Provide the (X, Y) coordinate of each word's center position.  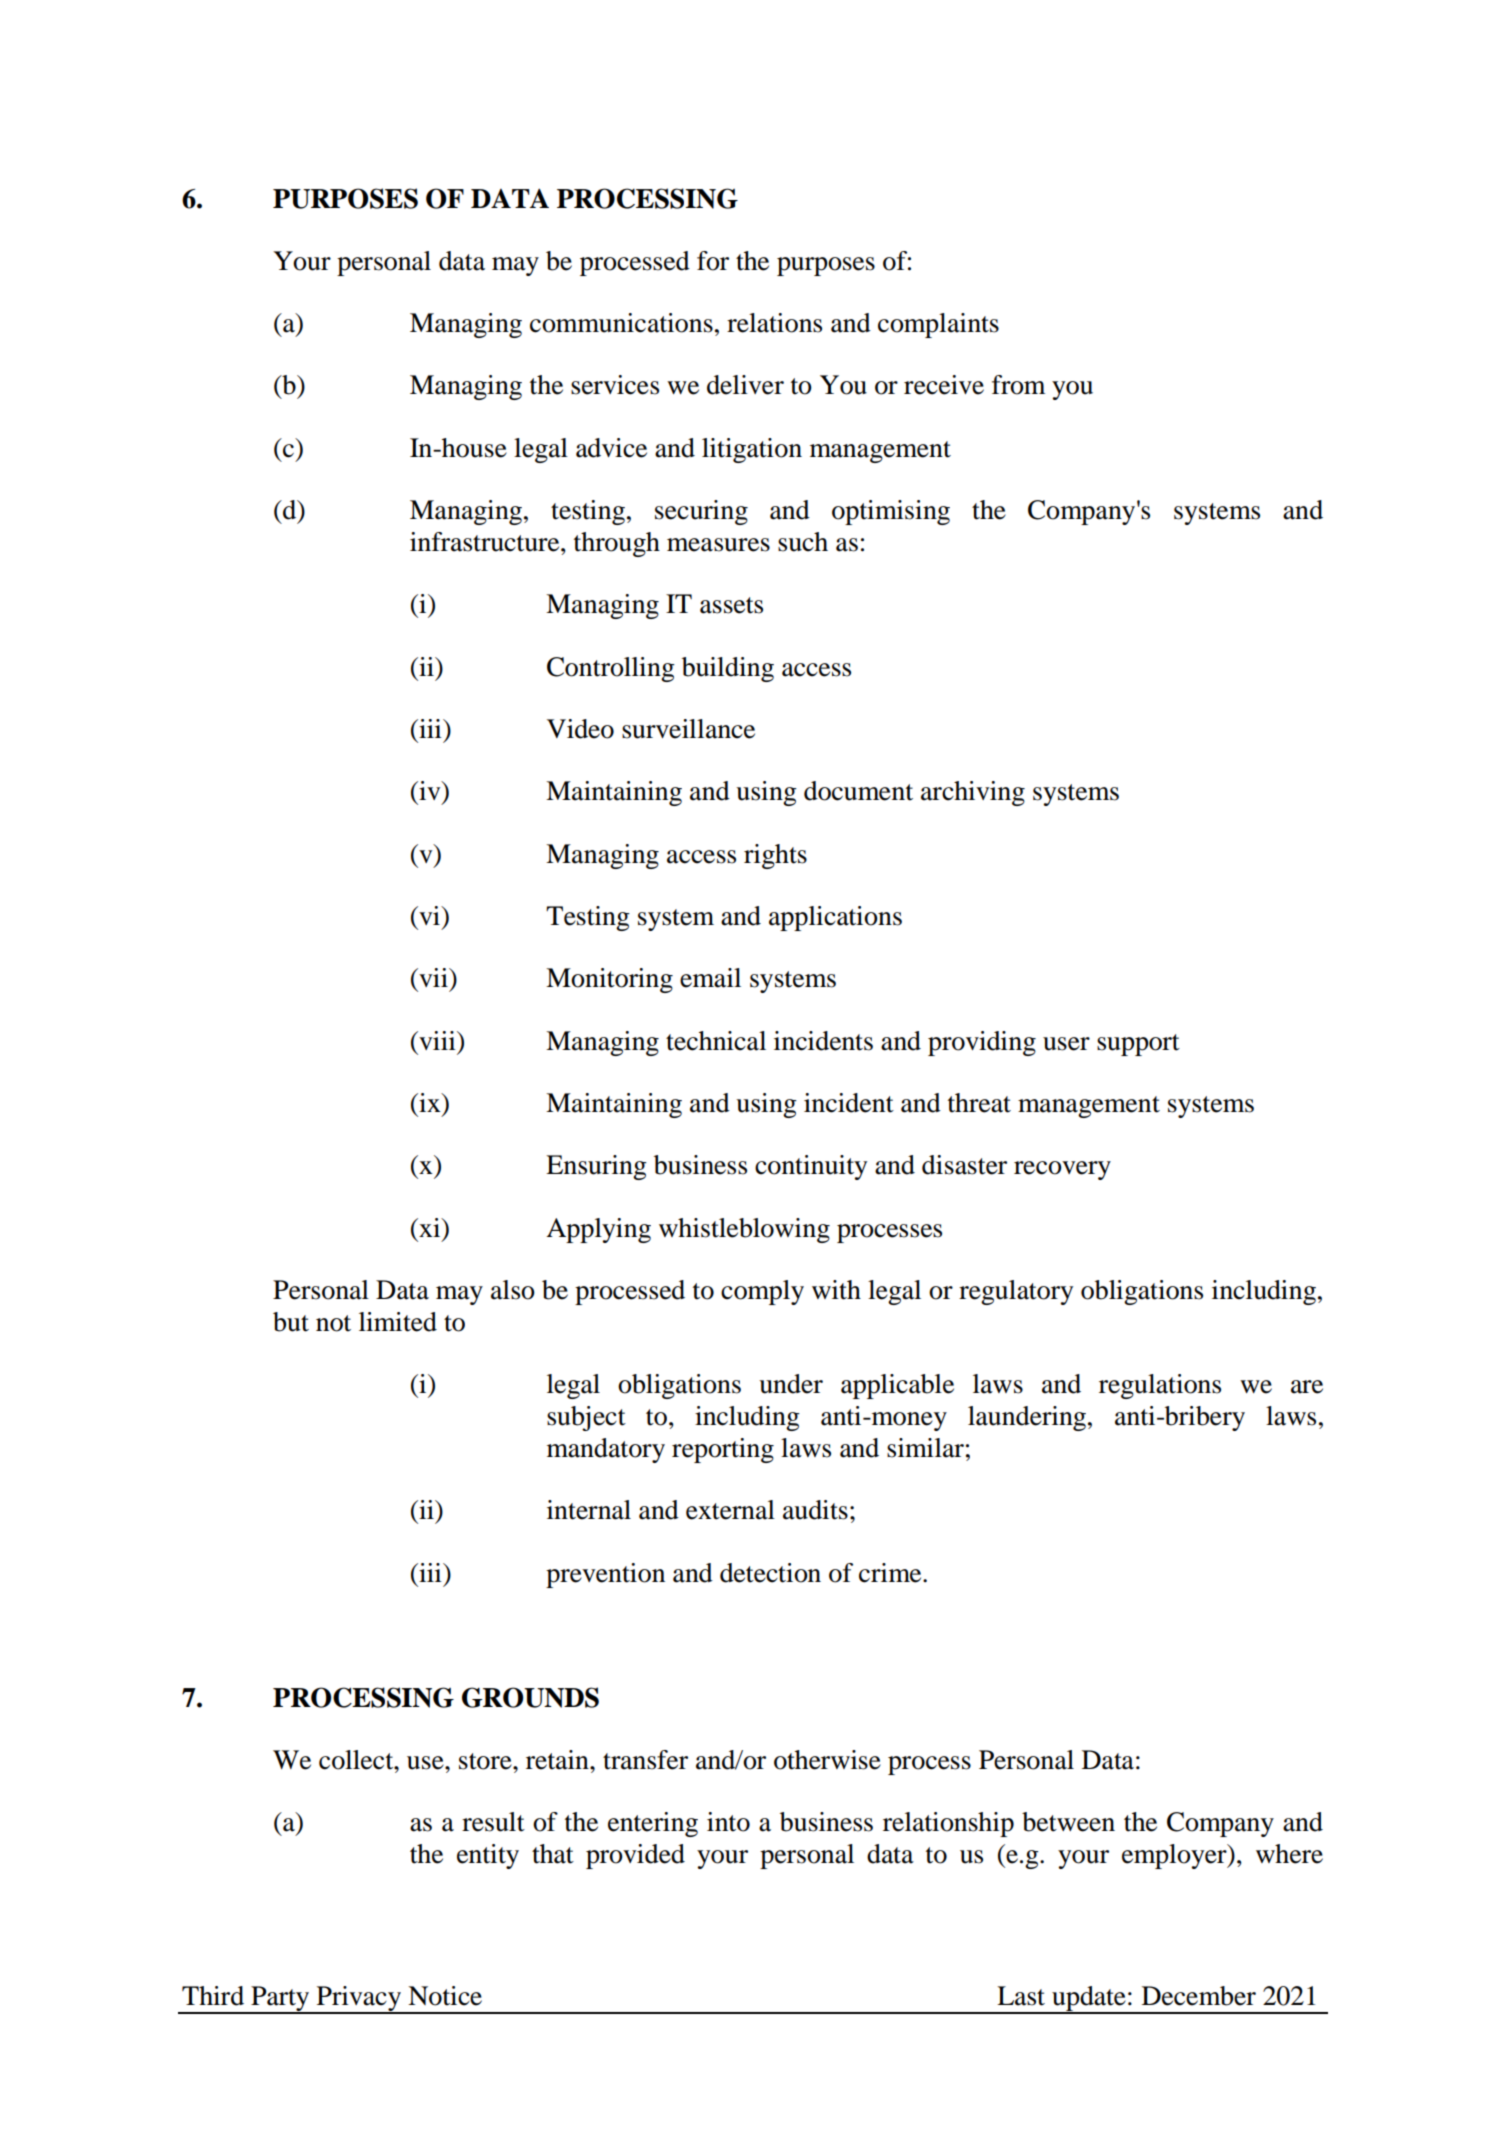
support (1138, 1045)
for (713, 261)
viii (437, 1040)
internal (589, 1510)
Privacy (359, 2000)
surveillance (688, 729)
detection (770, 1573)
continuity (811, 1167)
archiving (973, 793)
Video (580, 729)
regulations (1160, 1386)
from (1018, 385)
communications (621, 323)
